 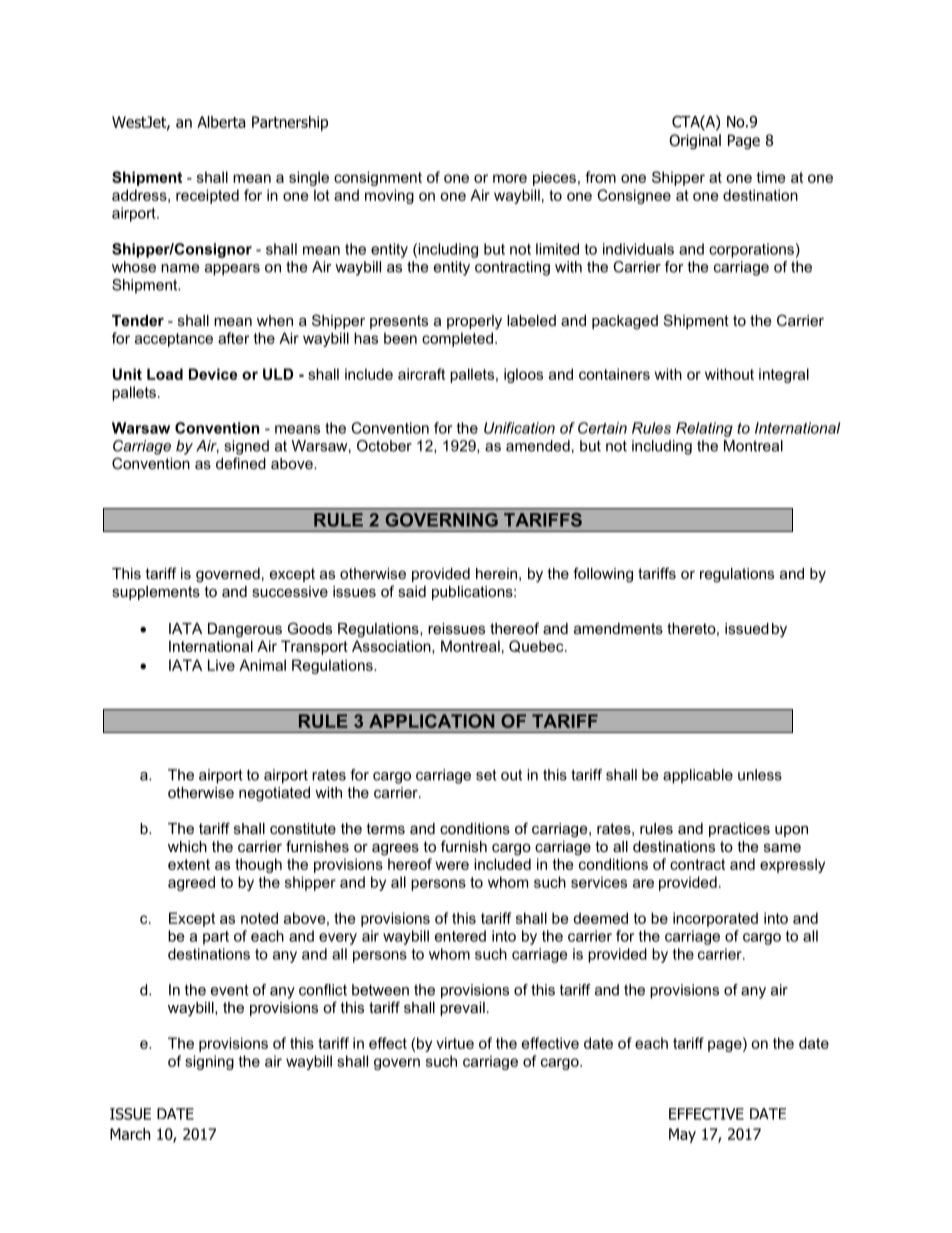 What do you see at coordinates (412, 591) in the screenshot?
I see `said` at bounding box center [412, 591].
